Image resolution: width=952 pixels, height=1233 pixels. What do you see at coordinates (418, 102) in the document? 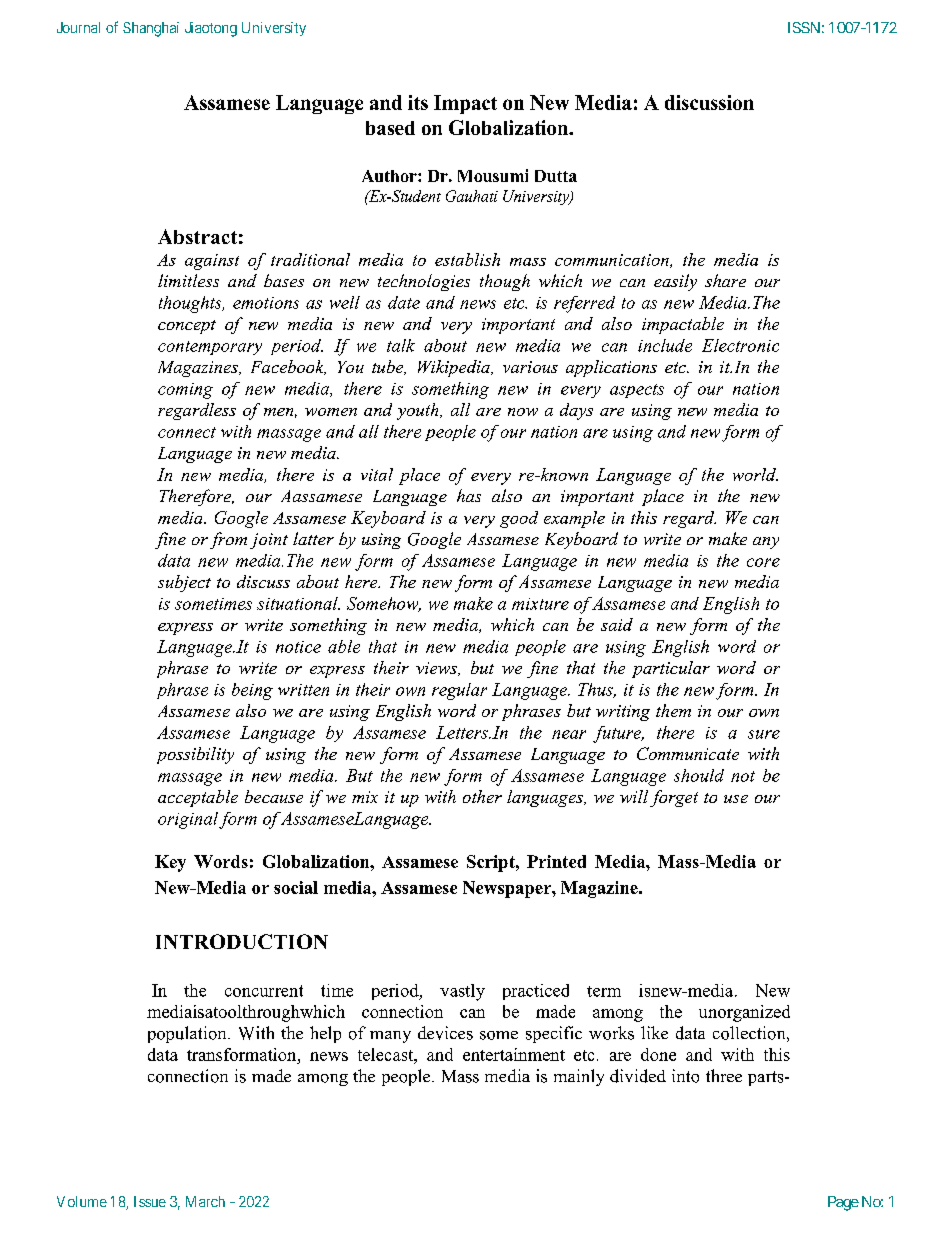
I see `its` at bounding box center [418, 102].
